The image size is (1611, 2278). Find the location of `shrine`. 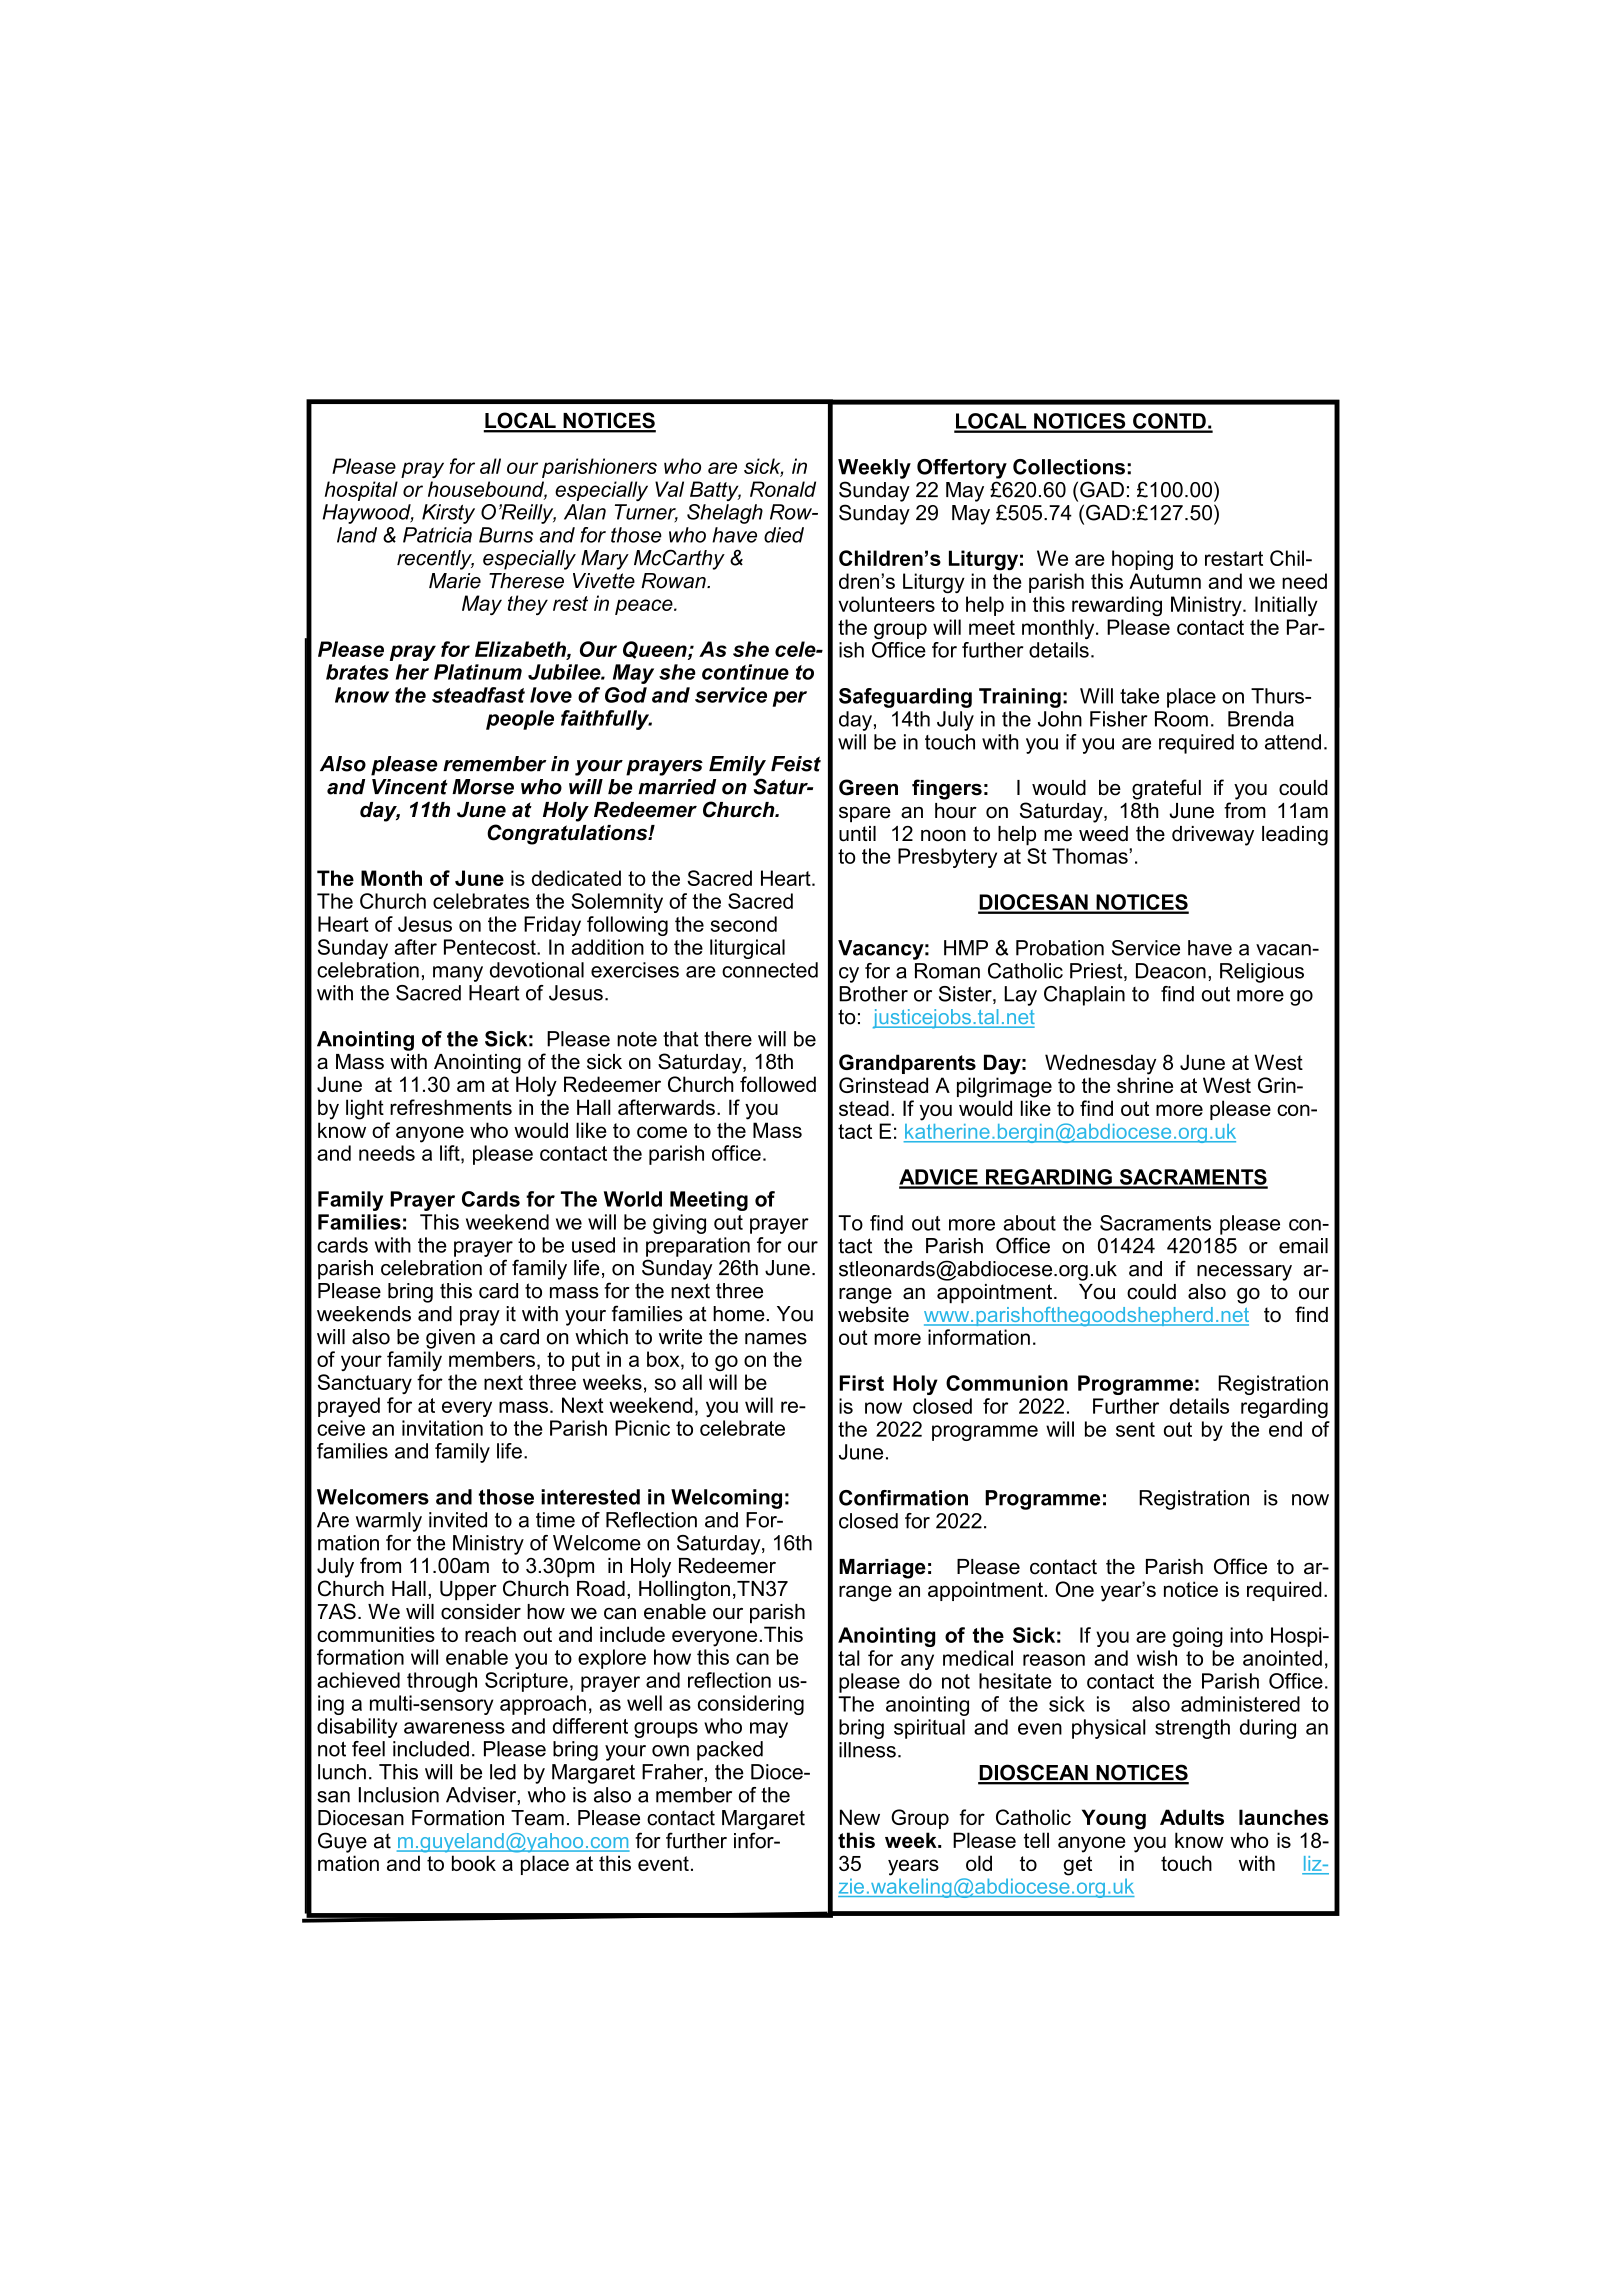

shrine is located at coordinates (1145, 1085).
